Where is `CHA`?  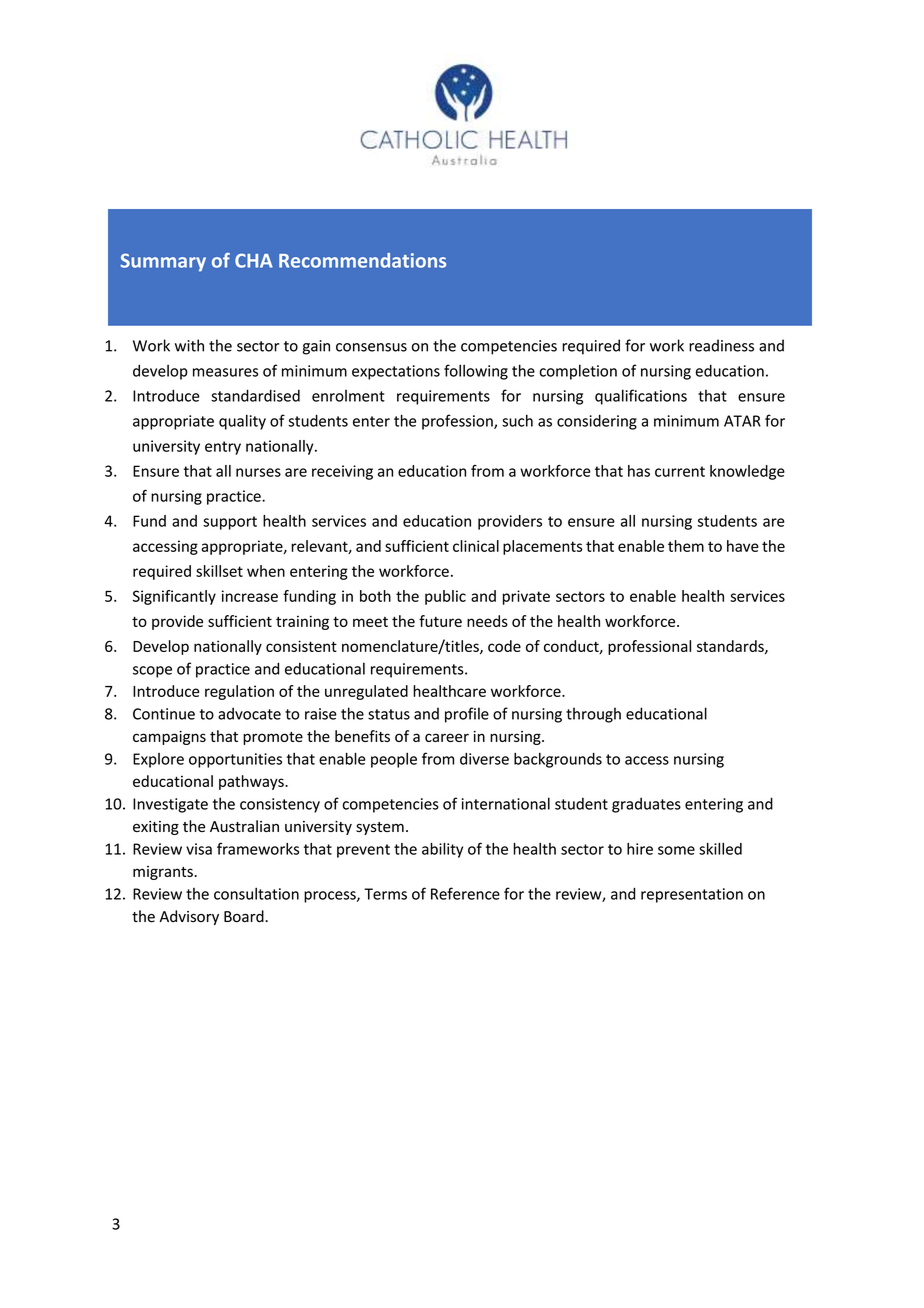
CHA is located at coordinates (254, 260).
